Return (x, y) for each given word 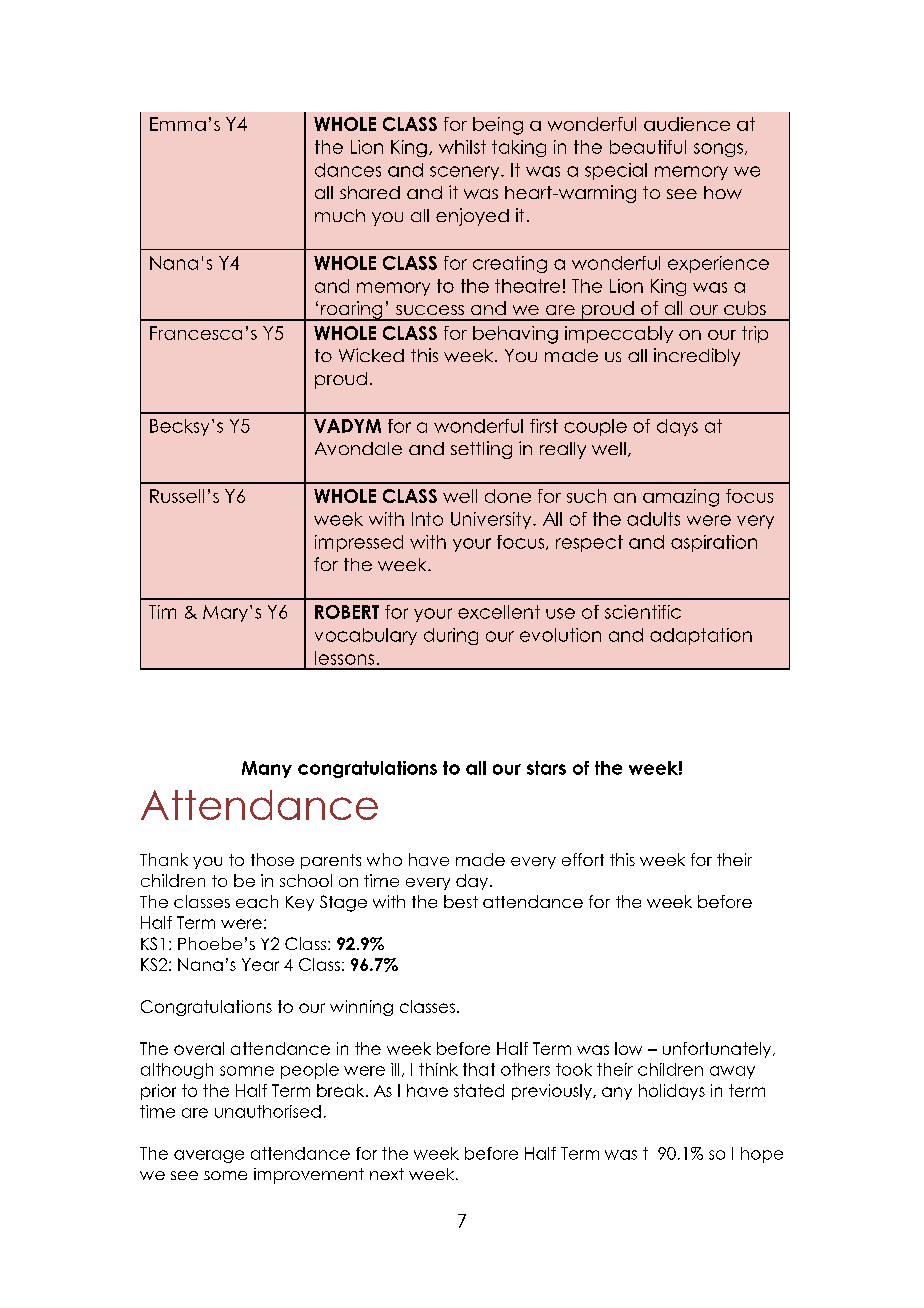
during (451, 636)
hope (762, 1155)
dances (348, 170)
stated (479, 1090)
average (209, 1156)
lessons (344, 658)
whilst (462, 147)
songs (718, 150)
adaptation (701, 636)
